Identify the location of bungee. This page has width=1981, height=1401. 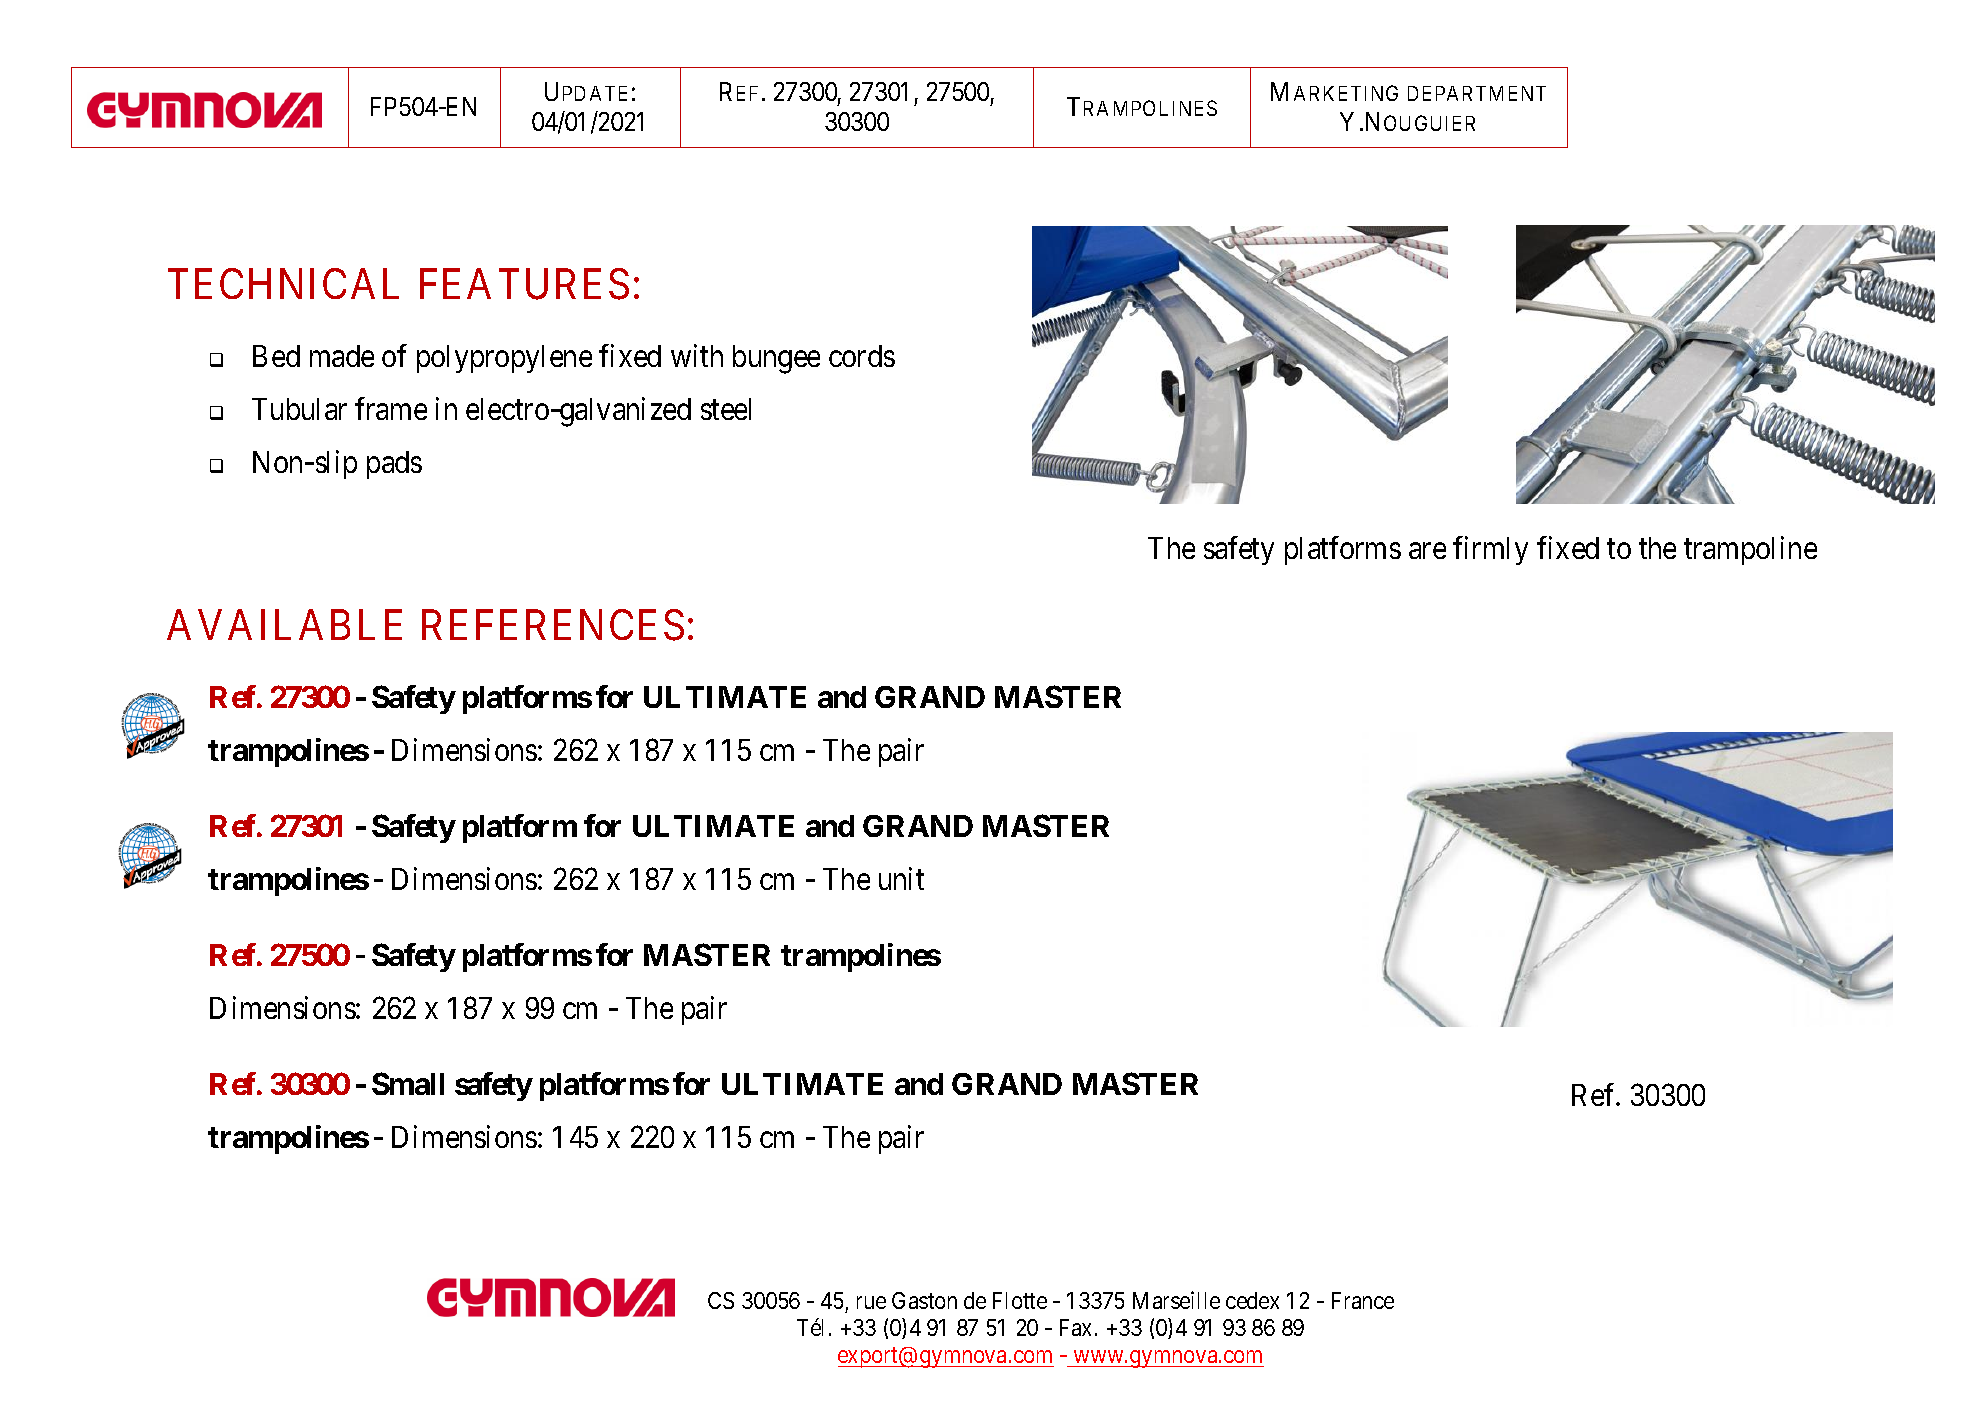
(776, 359).
